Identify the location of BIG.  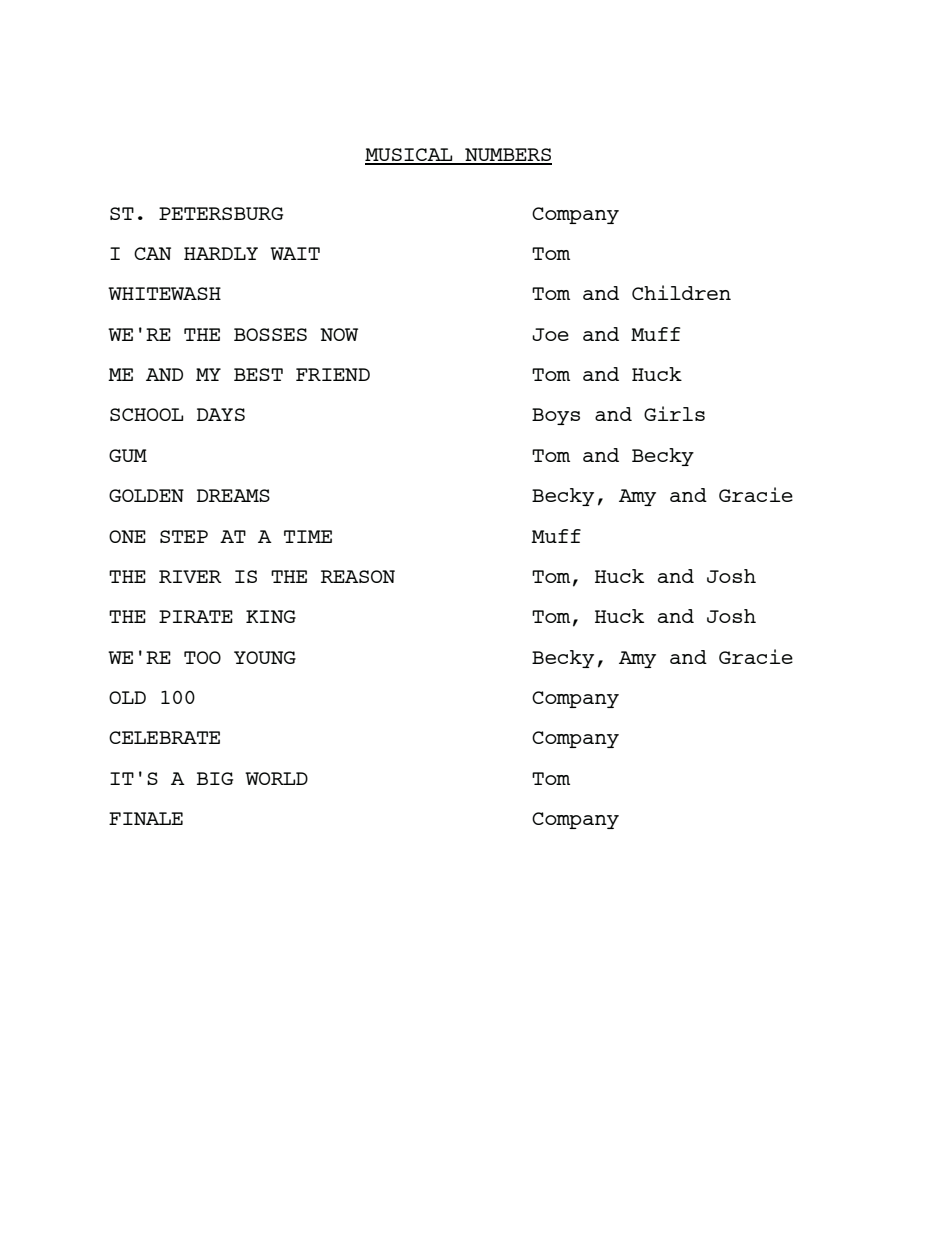
(215, 778).
